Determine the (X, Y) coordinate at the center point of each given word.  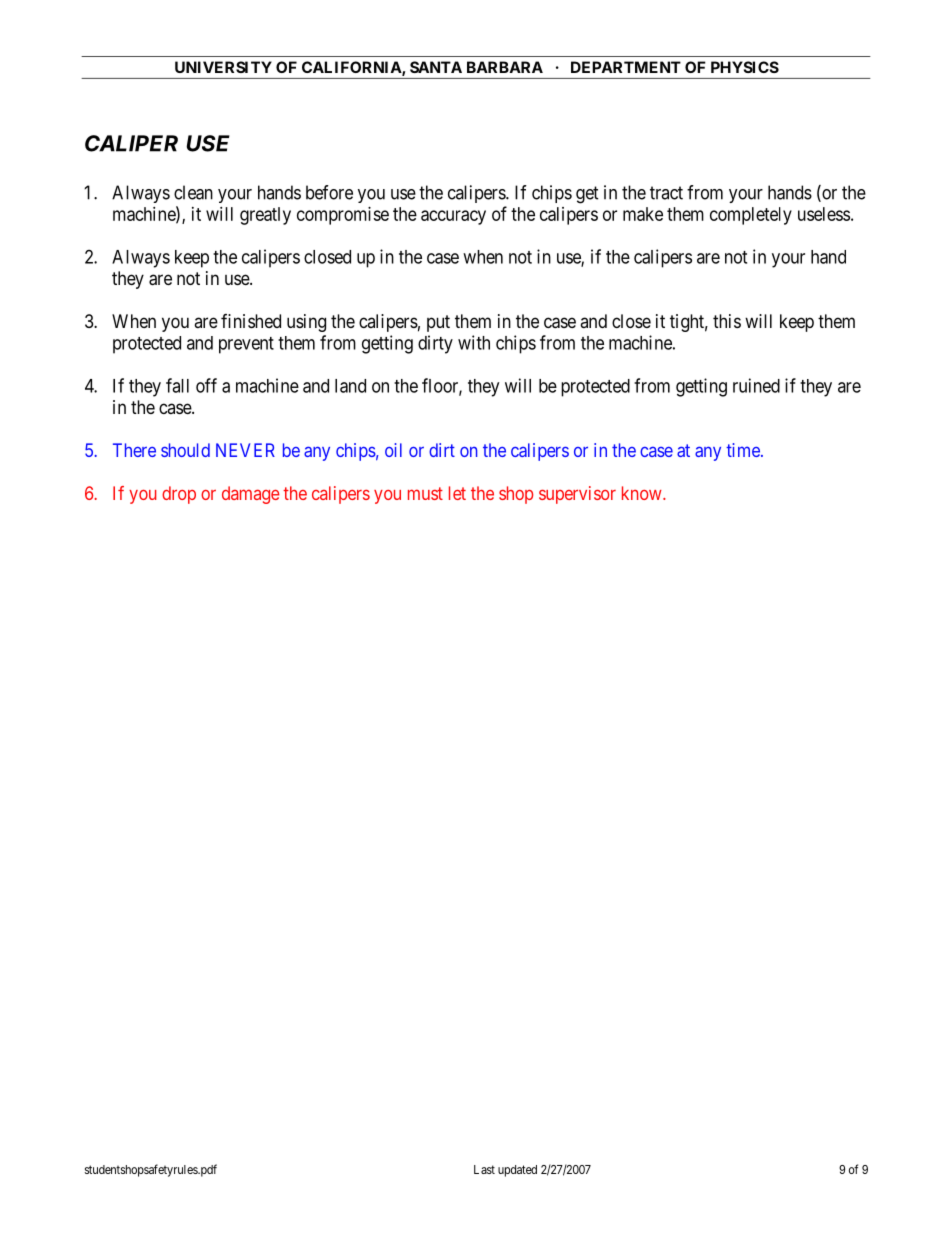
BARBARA (505, 67)
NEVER (245, 450)
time (744, 450)
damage (251, 495)
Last (484, 1169)
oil (393, 450)
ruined (756, 385)
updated (517, 1171)
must (425, 493)
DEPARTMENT (626, 67)
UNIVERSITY (223, 67)
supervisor (577, 495)
